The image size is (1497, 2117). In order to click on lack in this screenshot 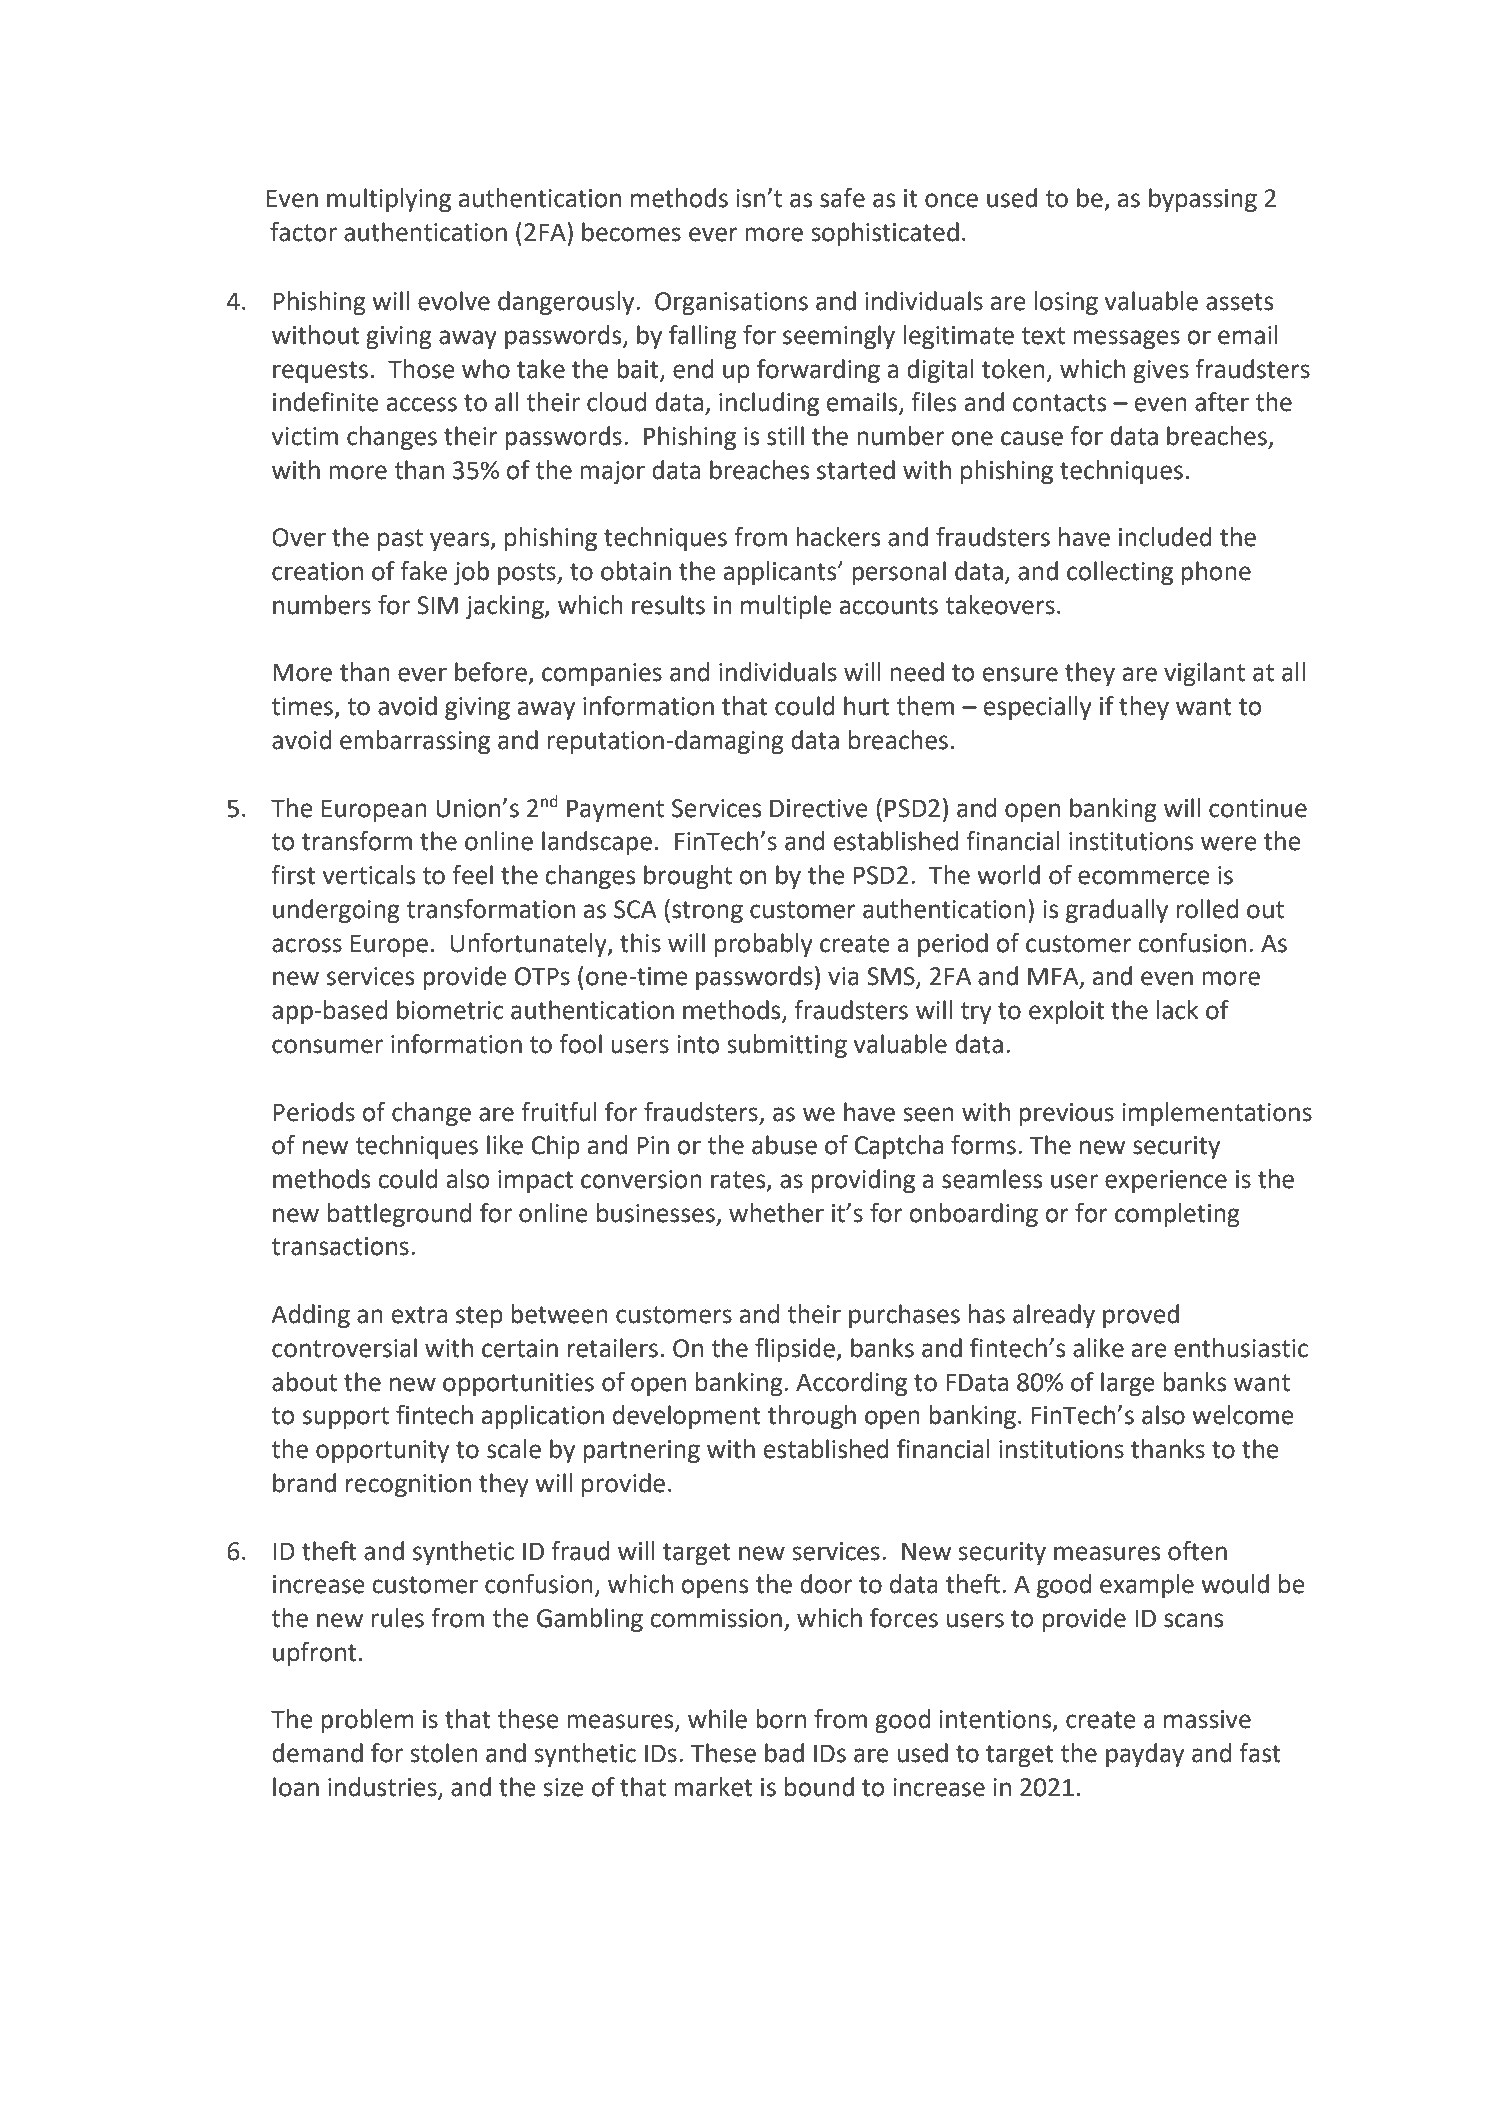, I will do `click(1177, 1010)`.
